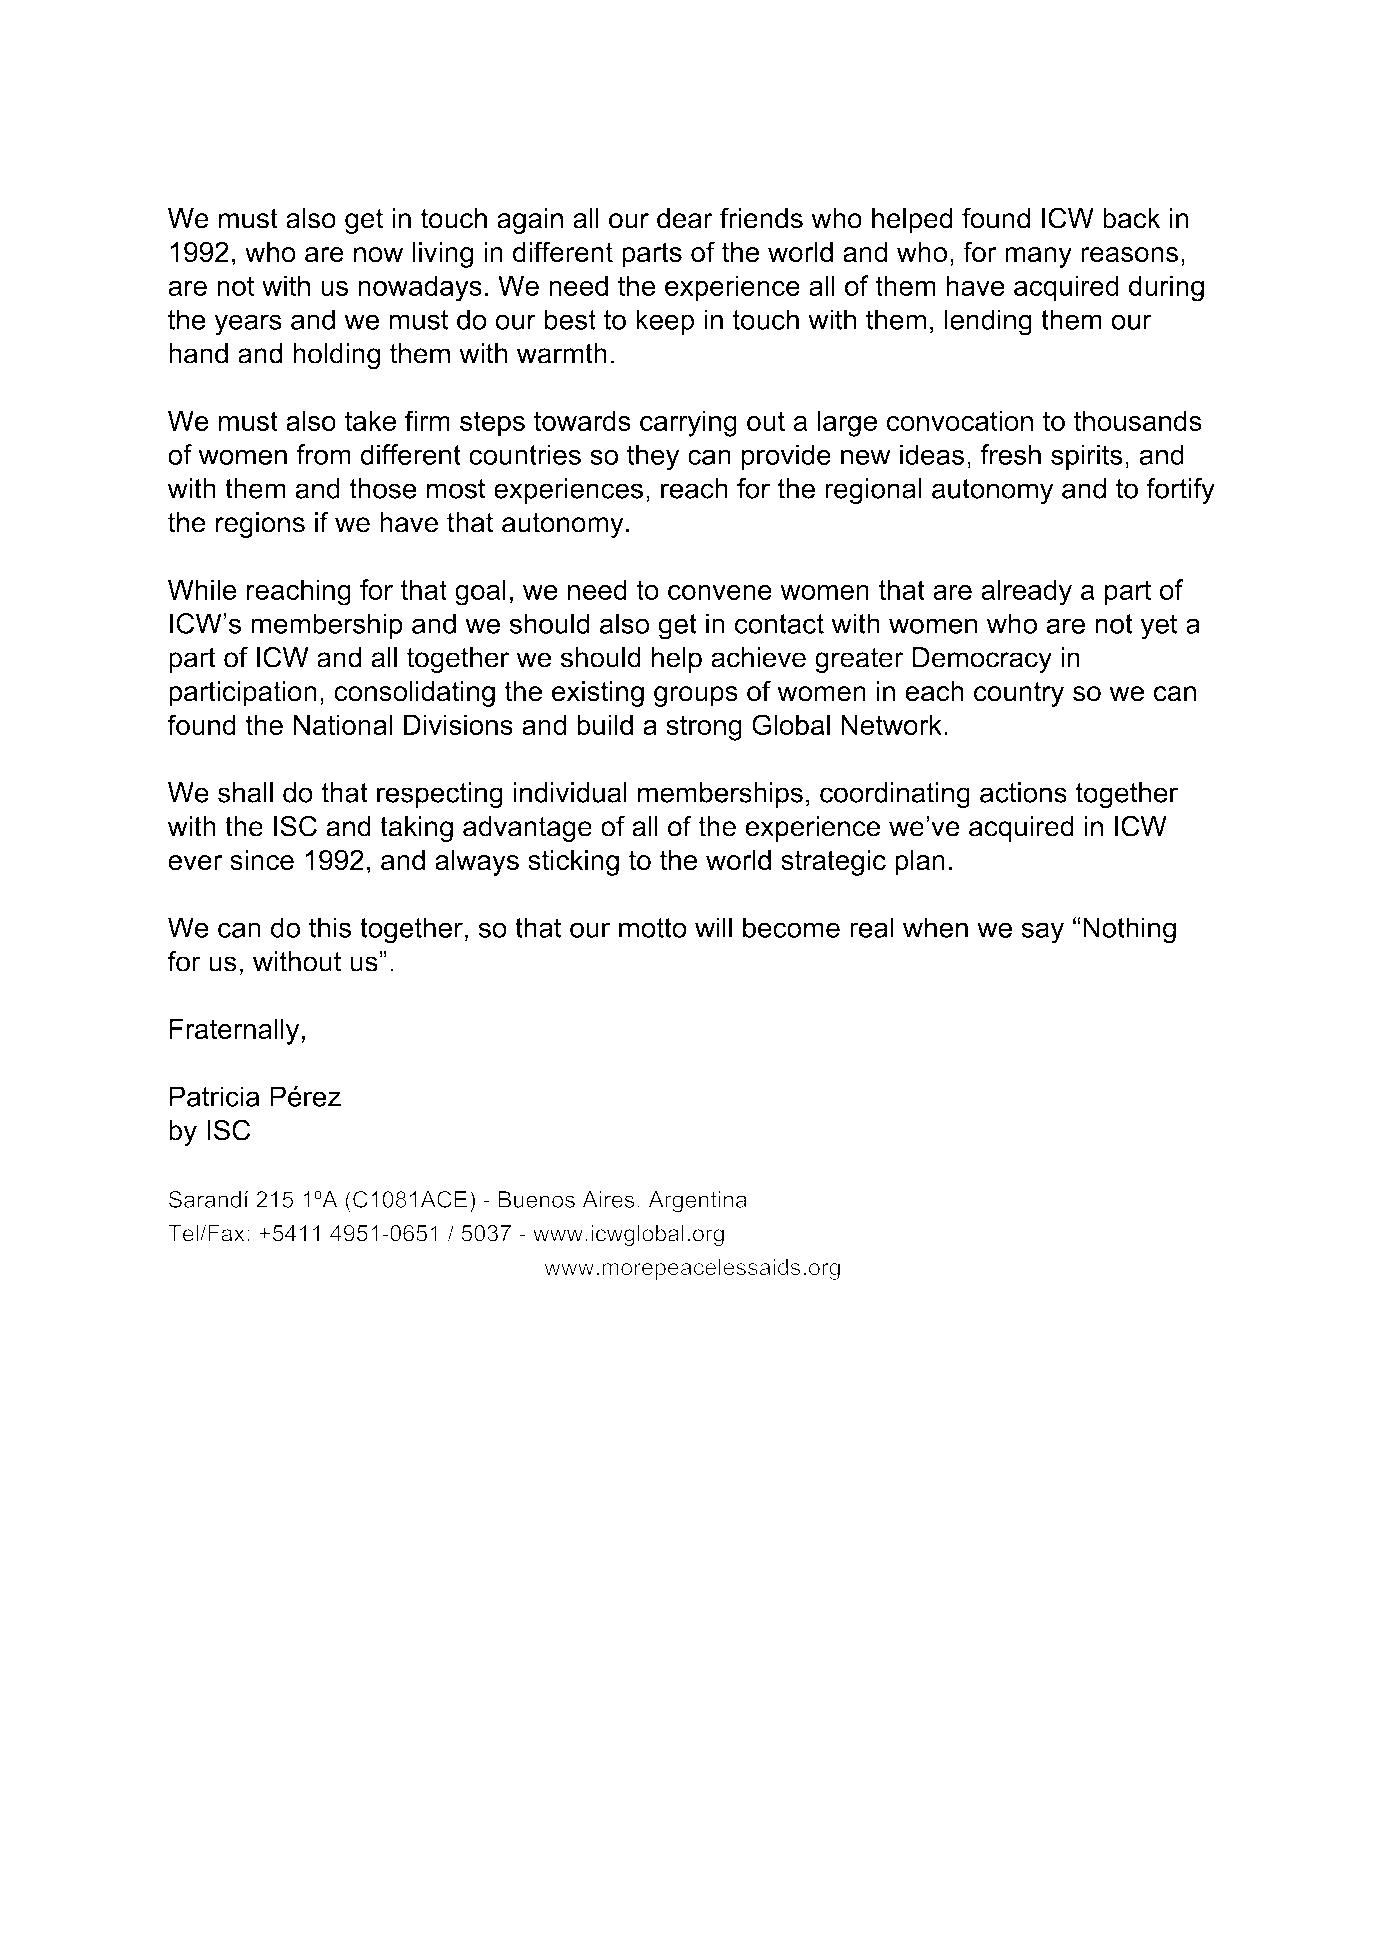 Image resolution: width=1385 pixels, height=1960 pixels. Describe the element at coordinates (1038, 257) in the page. I see `many` at that location.
